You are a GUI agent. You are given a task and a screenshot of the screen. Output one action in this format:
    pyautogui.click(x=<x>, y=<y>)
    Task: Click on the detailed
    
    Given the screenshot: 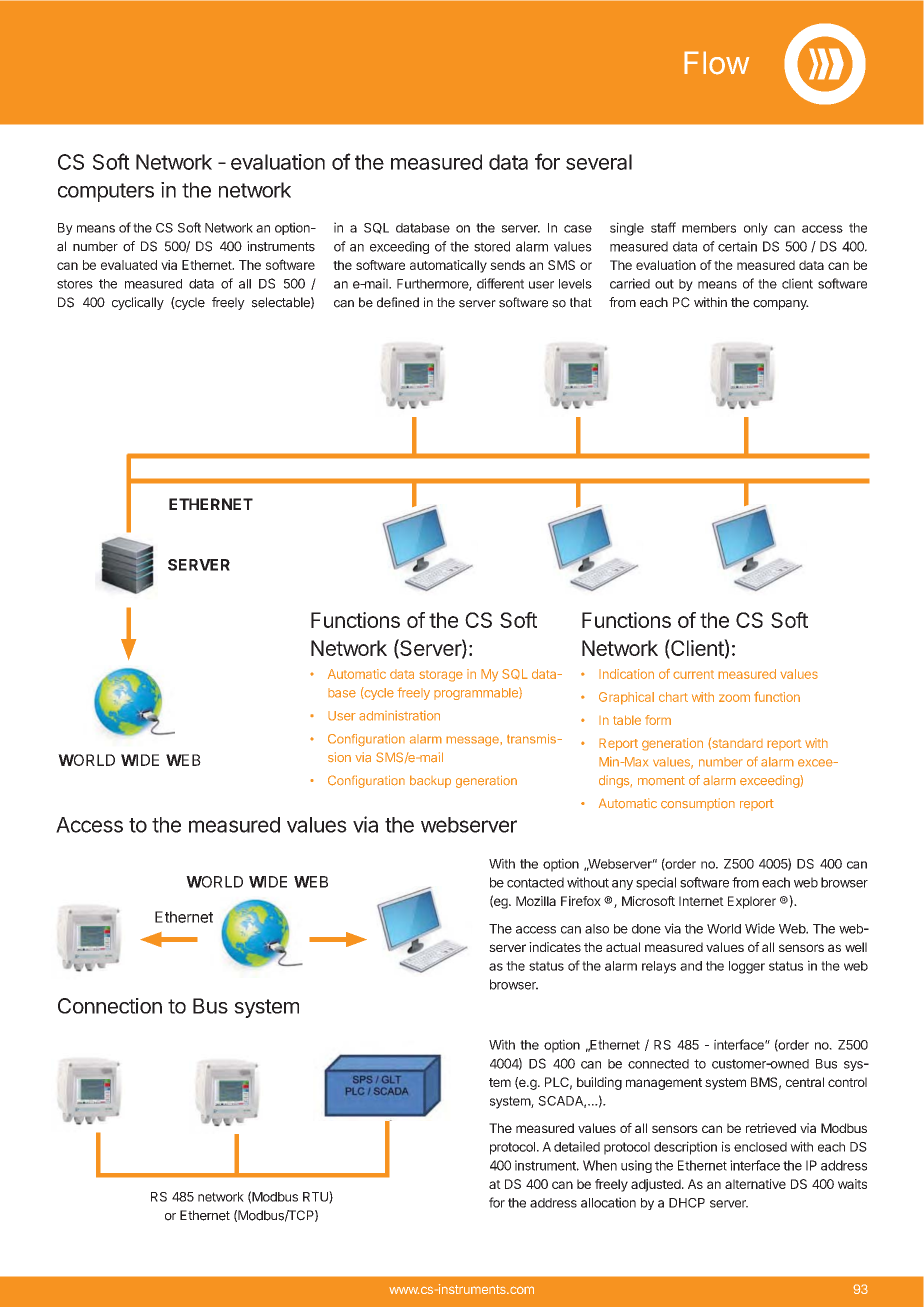 What is the action you would take?
    pyautogui.click(x=577, y=1146)
